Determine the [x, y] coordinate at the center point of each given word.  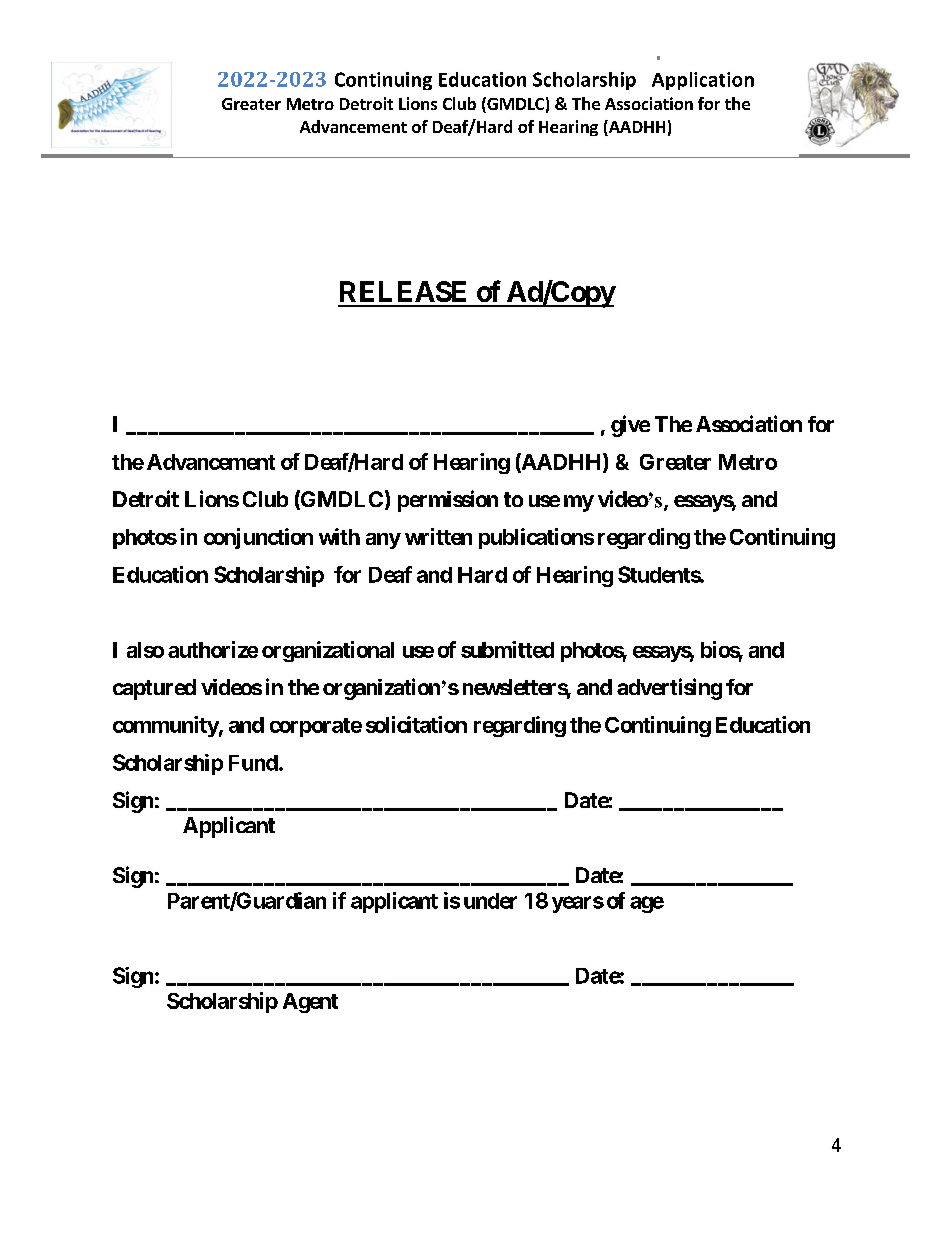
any [383, 541]
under [490, 901]
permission [448, 501]
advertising [669, 689]
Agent [310, 1003]
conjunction [258, 538]
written [438, 536]
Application [703, 81]
